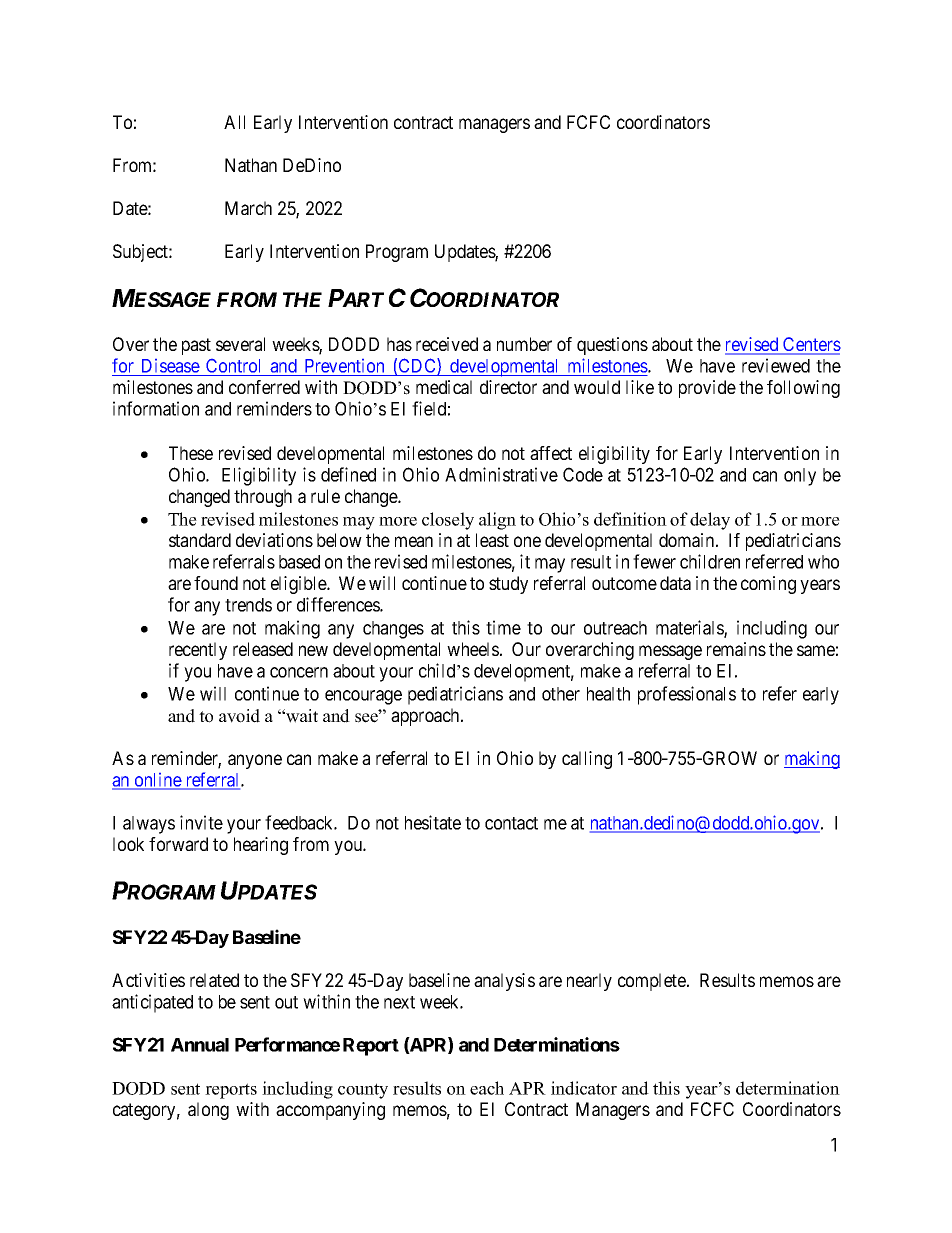  What do you see at coordinates (653, 982) in the screenshot?
I see `complete` at bounding box center [653, 982].
